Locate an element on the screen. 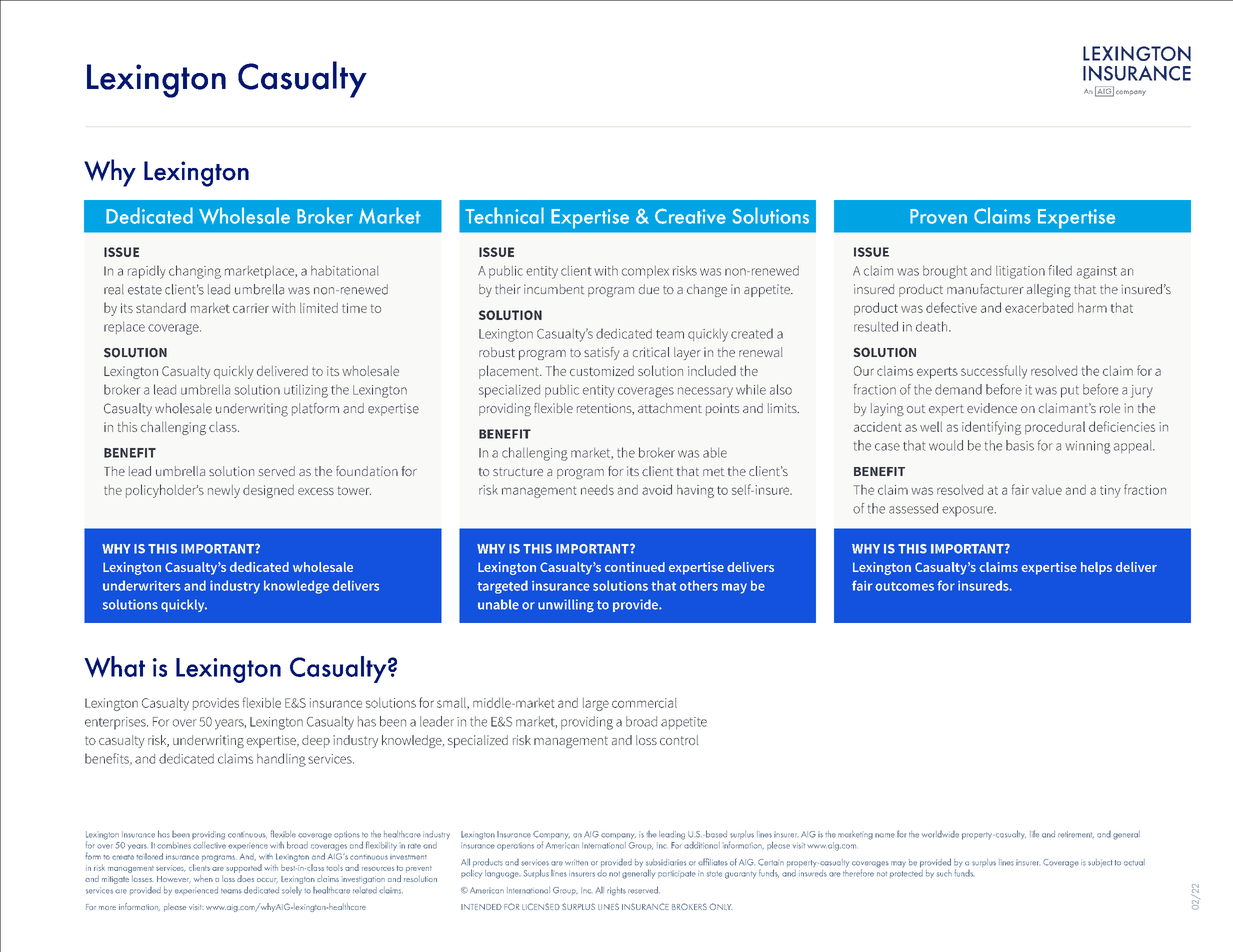 This screenshot has height=952, width=1233. changing is located at coordinates (195, 272).
